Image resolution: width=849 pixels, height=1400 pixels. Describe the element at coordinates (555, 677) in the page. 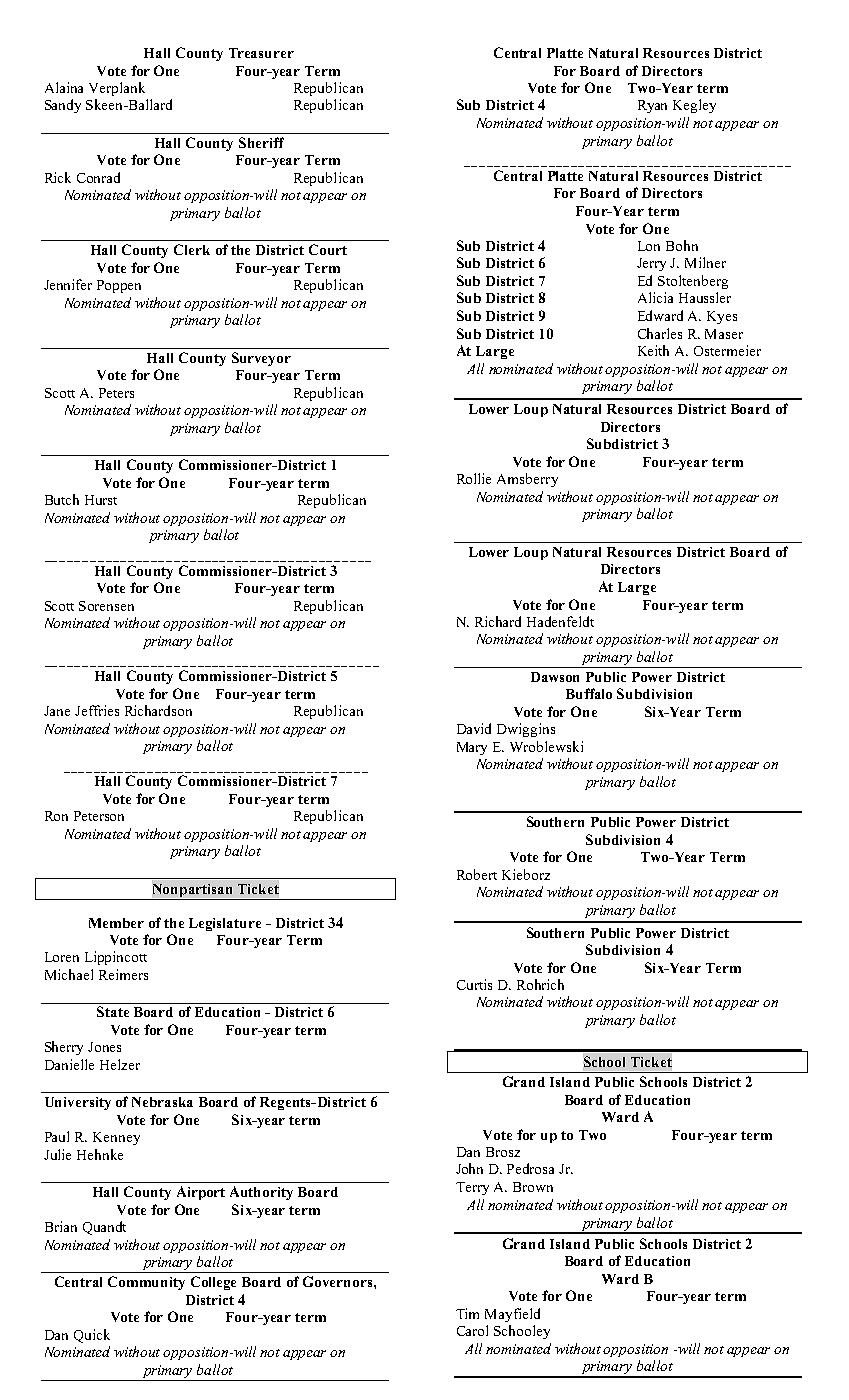

I see `Dawson` at that location.
